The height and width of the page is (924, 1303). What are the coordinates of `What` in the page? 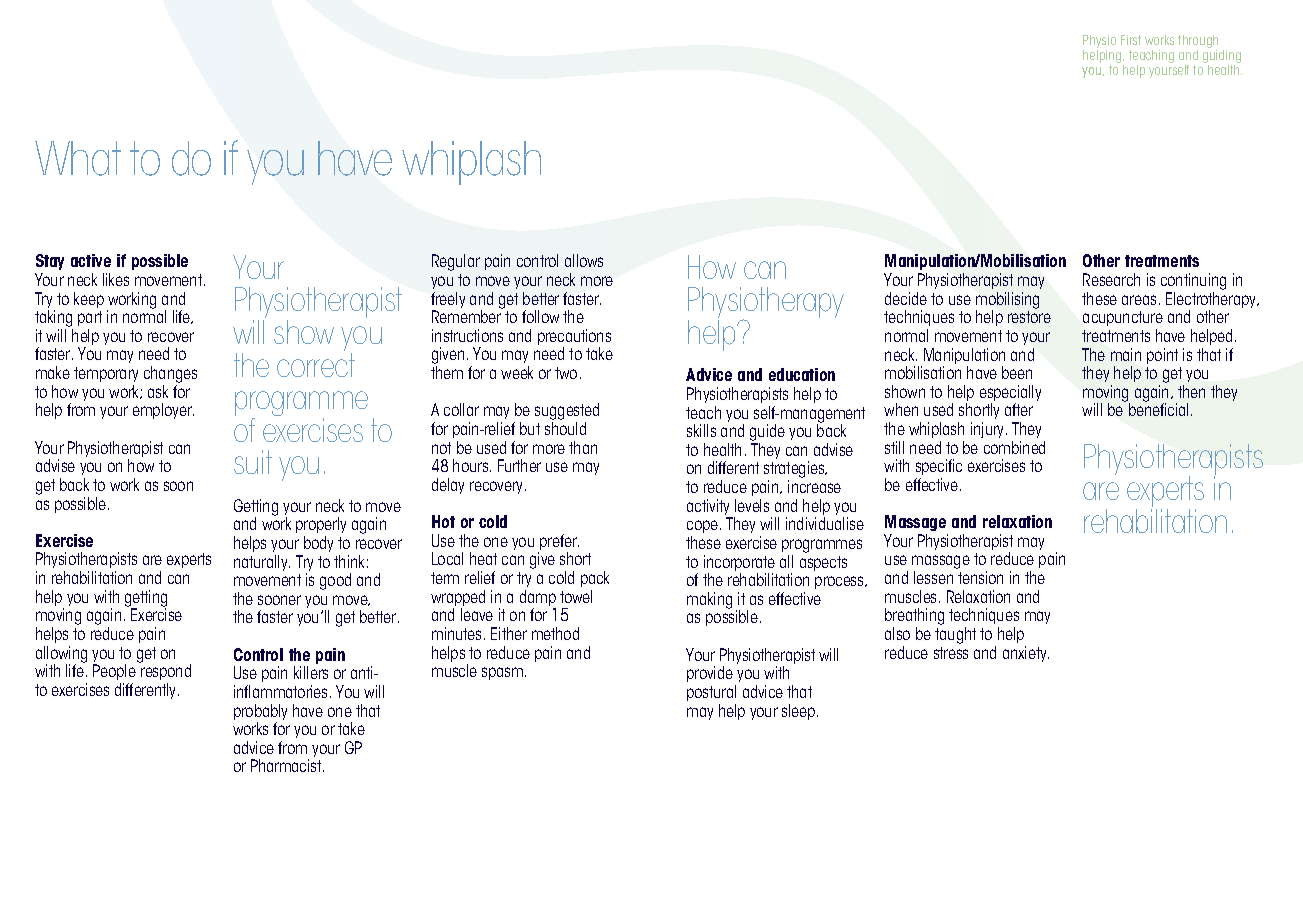 It's located at (78, 158).
